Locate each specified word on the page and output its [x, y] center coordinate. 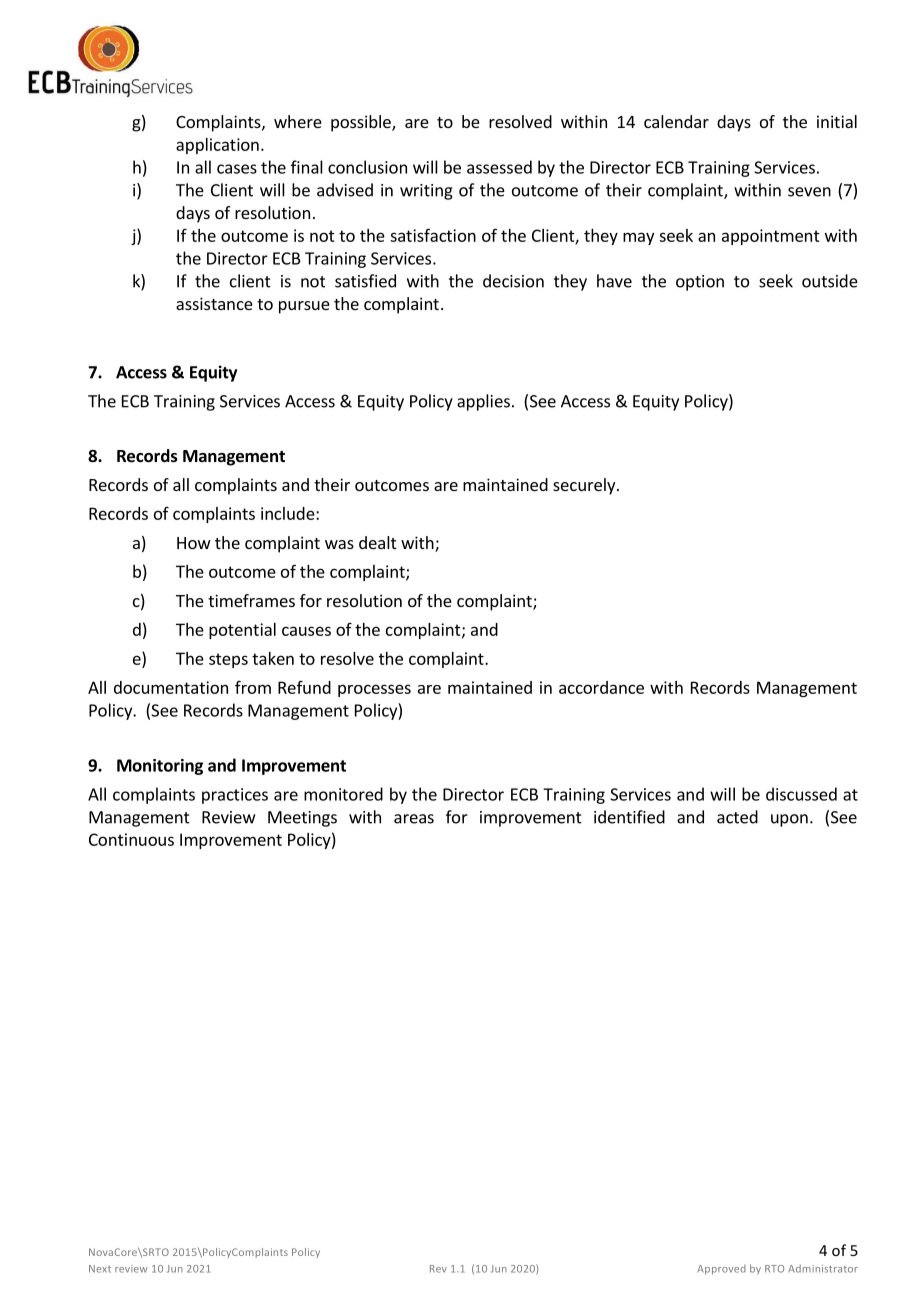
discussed [801, 794]
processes [374, 690]
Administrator [823, 1268]
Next [100, 1269]
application [217, 146]
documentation [171, 687]
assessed [499, 167]
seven [809, 192]
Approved [721, 1270]
